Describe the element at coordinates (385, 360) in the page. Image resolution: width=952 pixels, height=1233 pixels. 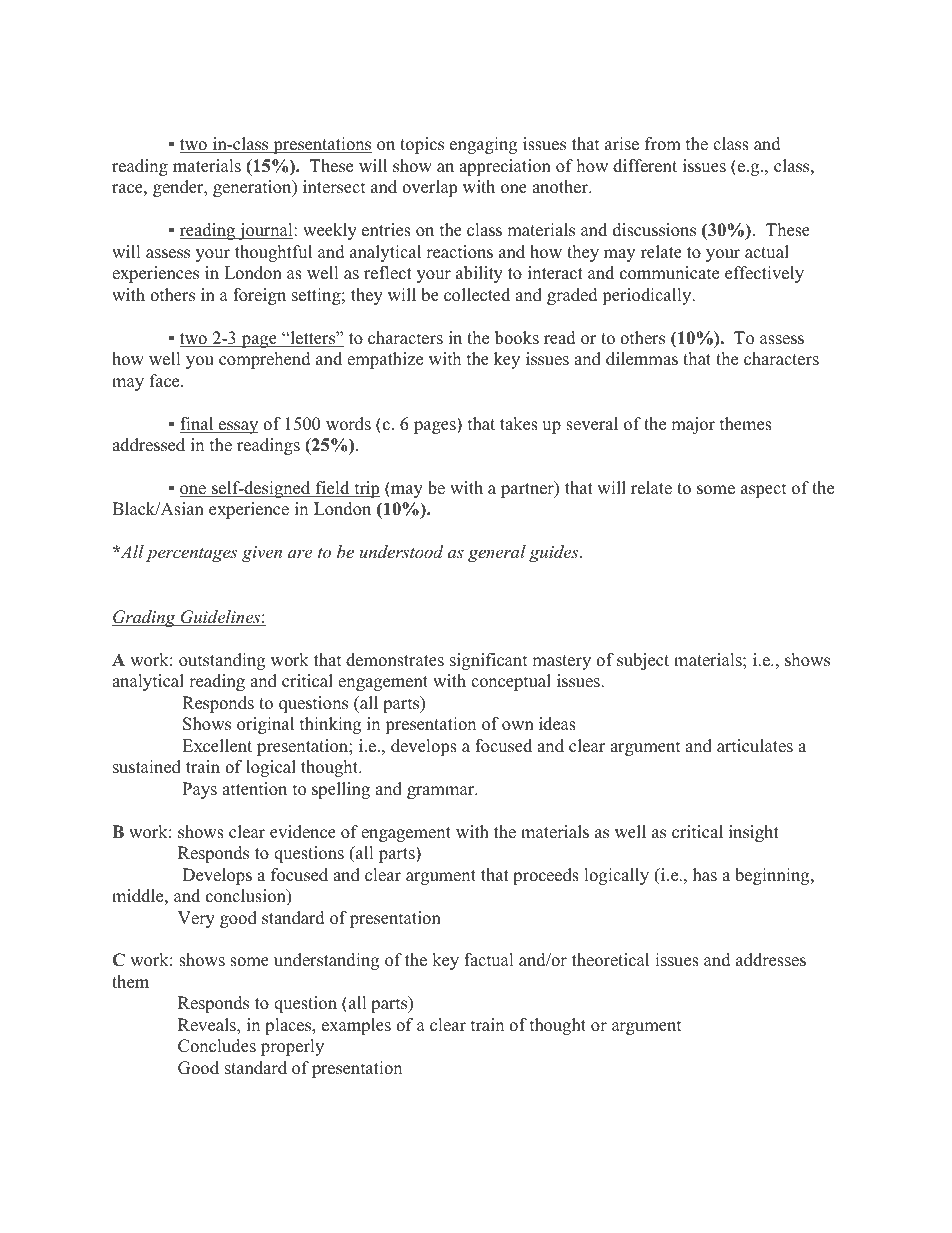
I see `empathize` at that location.
